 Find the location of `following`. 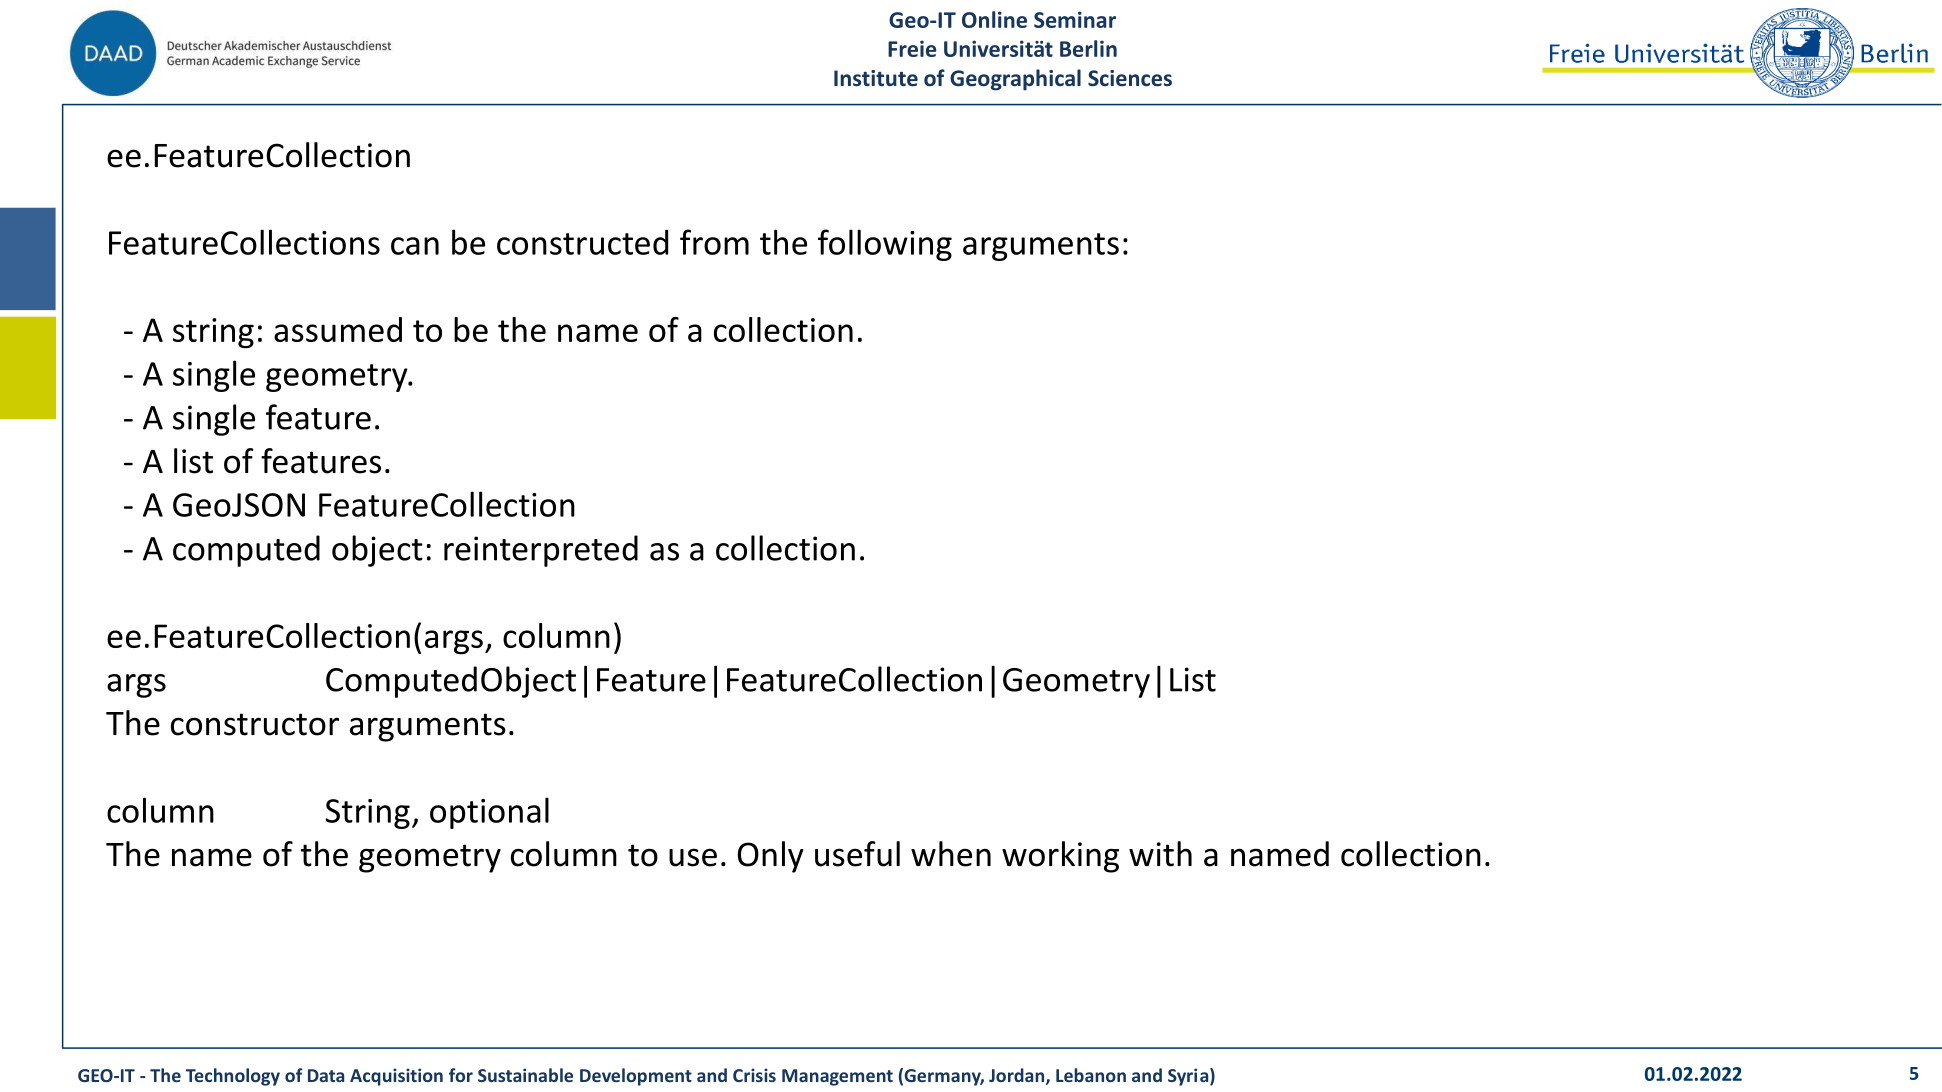

following is located at coordinates (885, 245).
